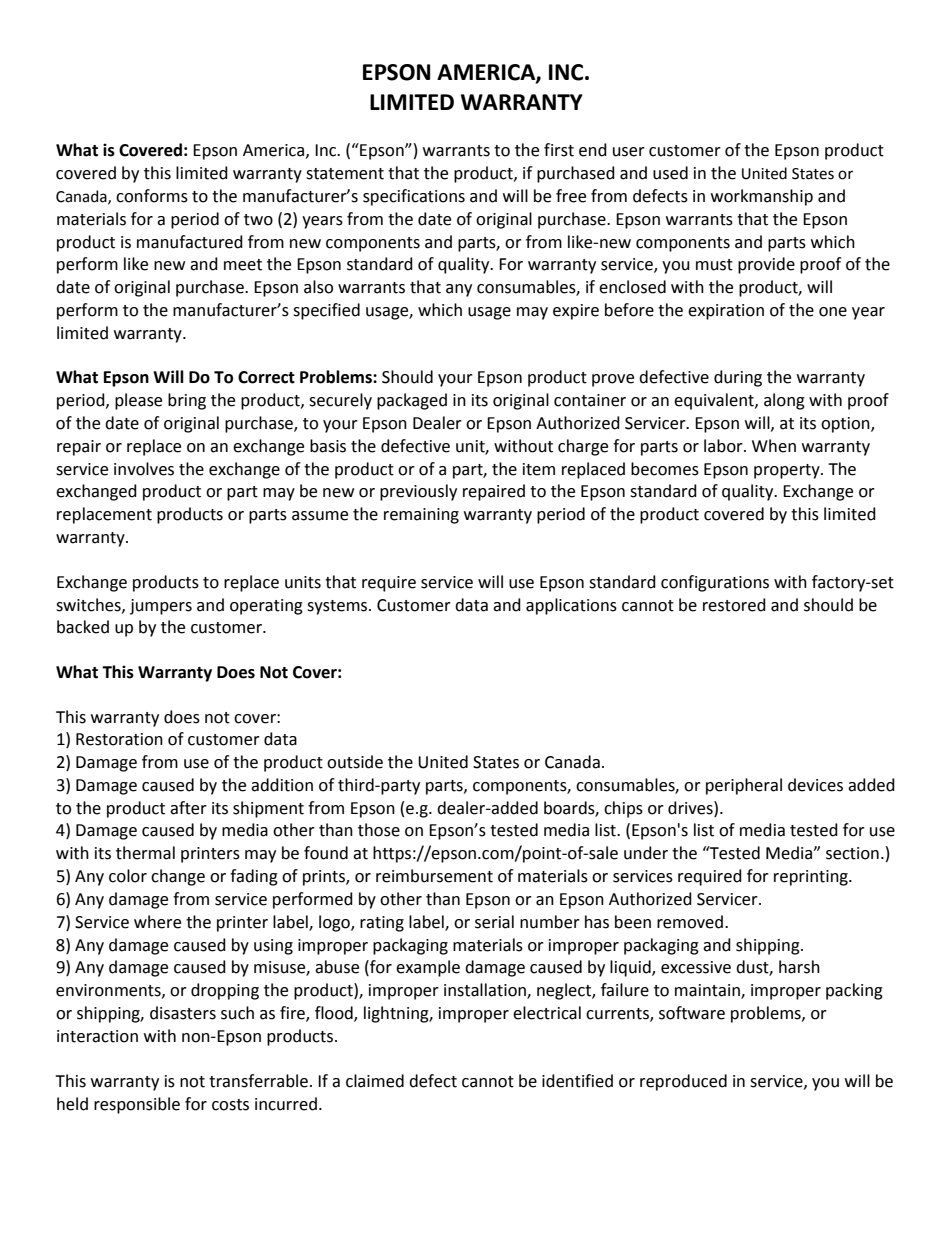 The image size is (952, 1233). What do you see at coordinates (734, 605) in the document?
I see `restored` at bounding box center [734, 605].
